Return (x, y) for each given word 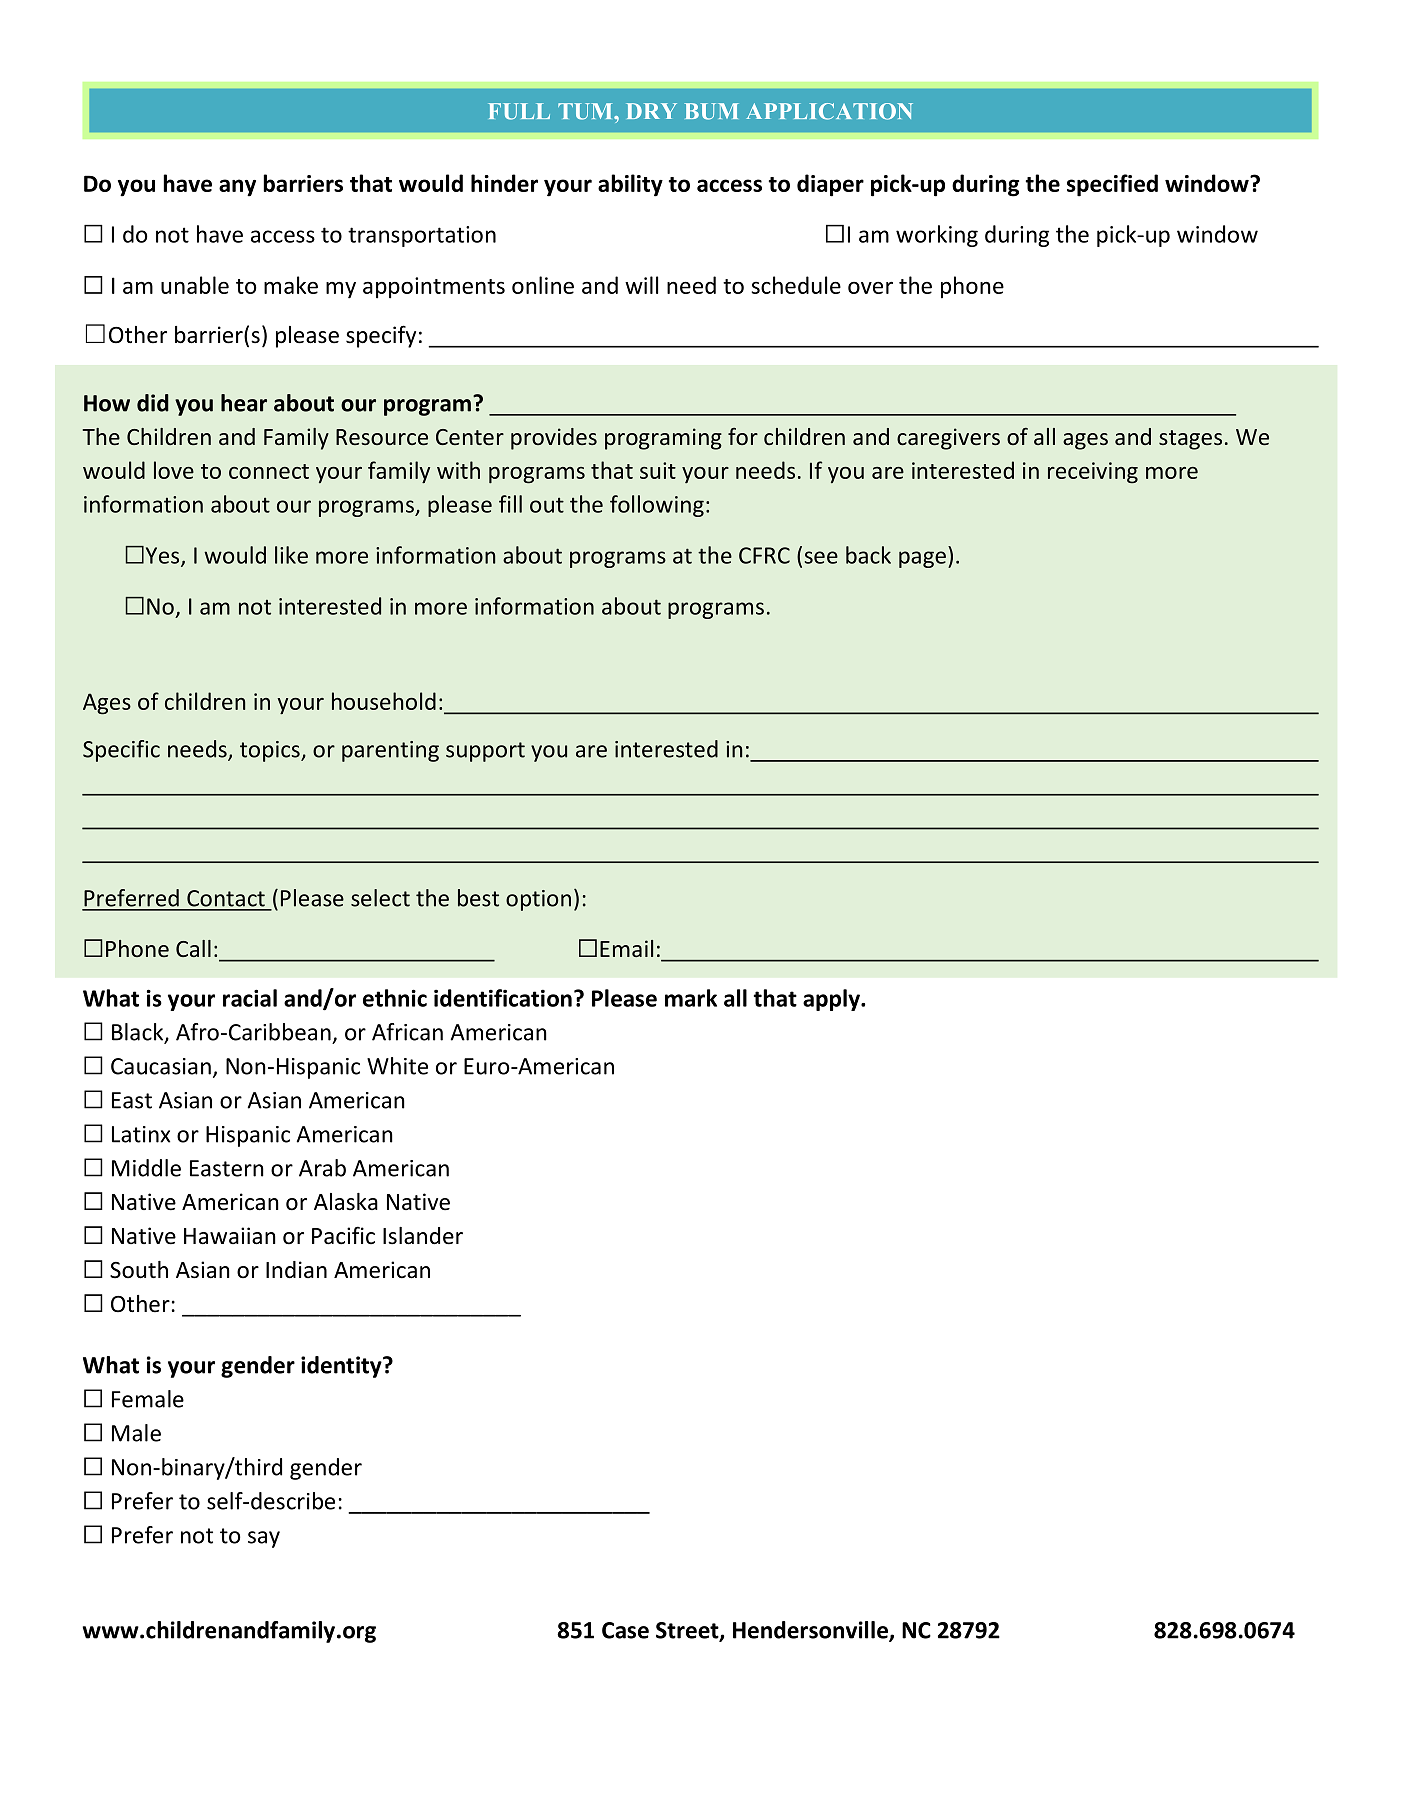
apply (832, 1000)
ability (630, 185)
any (237, 188)
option (538, 900)
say (264, 1539)
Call (193, 948)
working (937, 236)
